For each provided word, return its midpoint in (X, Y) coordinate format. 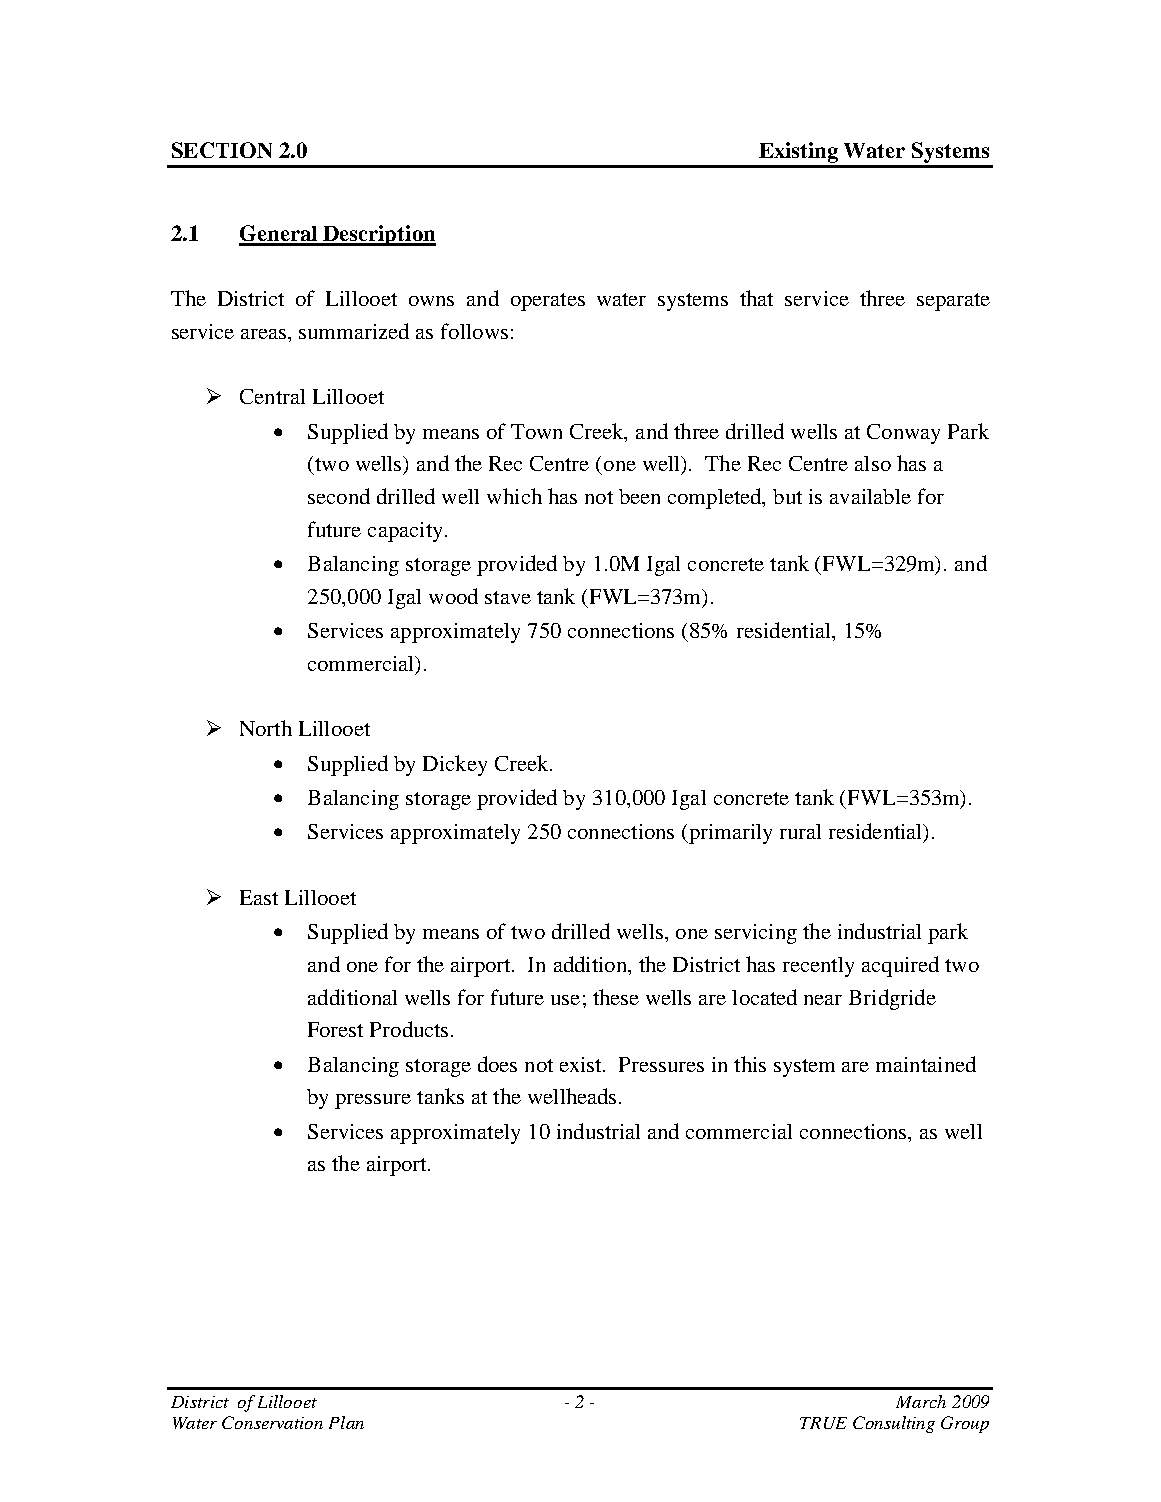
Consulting (894, 1424)
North (266, 728)
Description (378, 235)
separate (953, 302)
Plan (346, 1422)
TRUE (823, 1423)
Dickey (455, 765)
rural (800, 831)
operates (548, 302)
